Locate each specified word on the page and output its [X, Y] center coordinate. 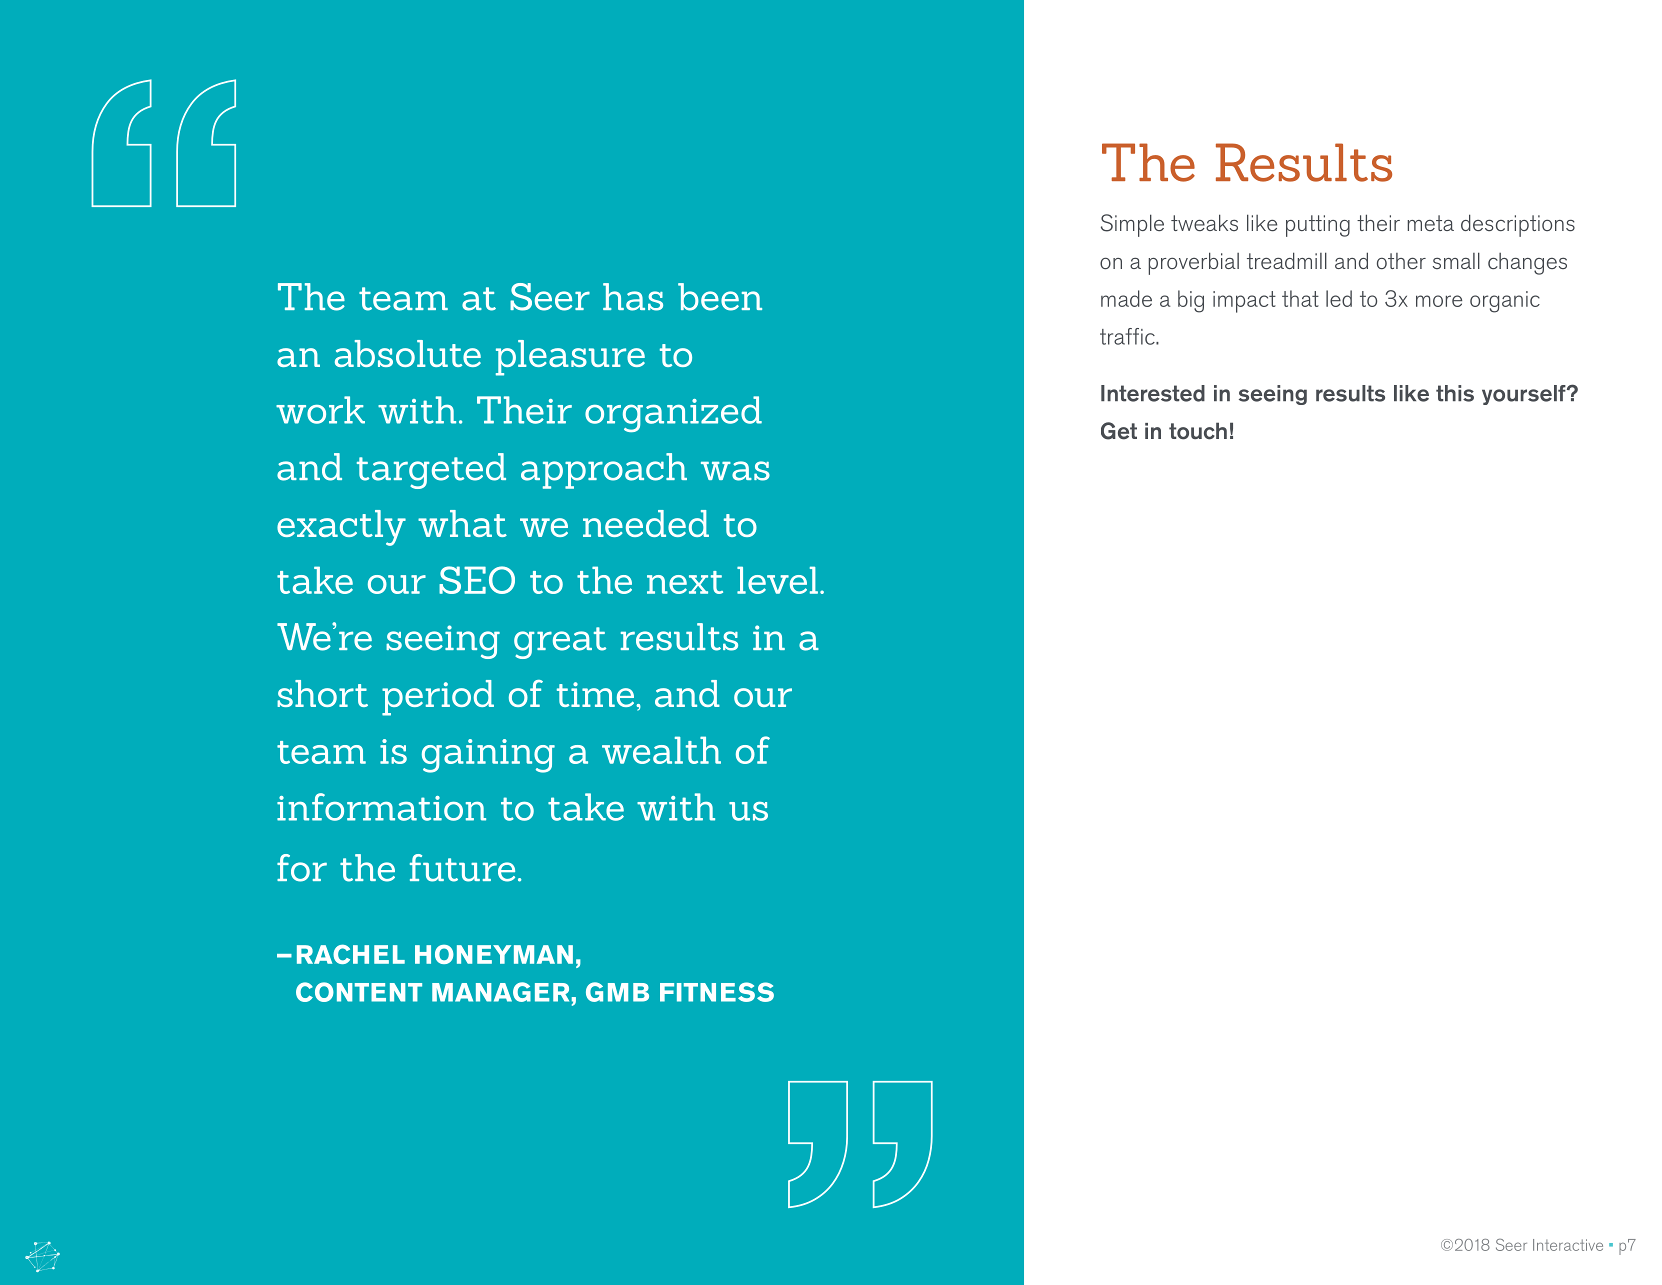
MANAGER [500, 992]
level [777, 580]
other [1401, 261]
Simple [1132, 225]
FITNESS [717, 992]
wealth [661, 750]
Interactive [1568, 1245]
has [633, 297]
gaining [488, 756]
